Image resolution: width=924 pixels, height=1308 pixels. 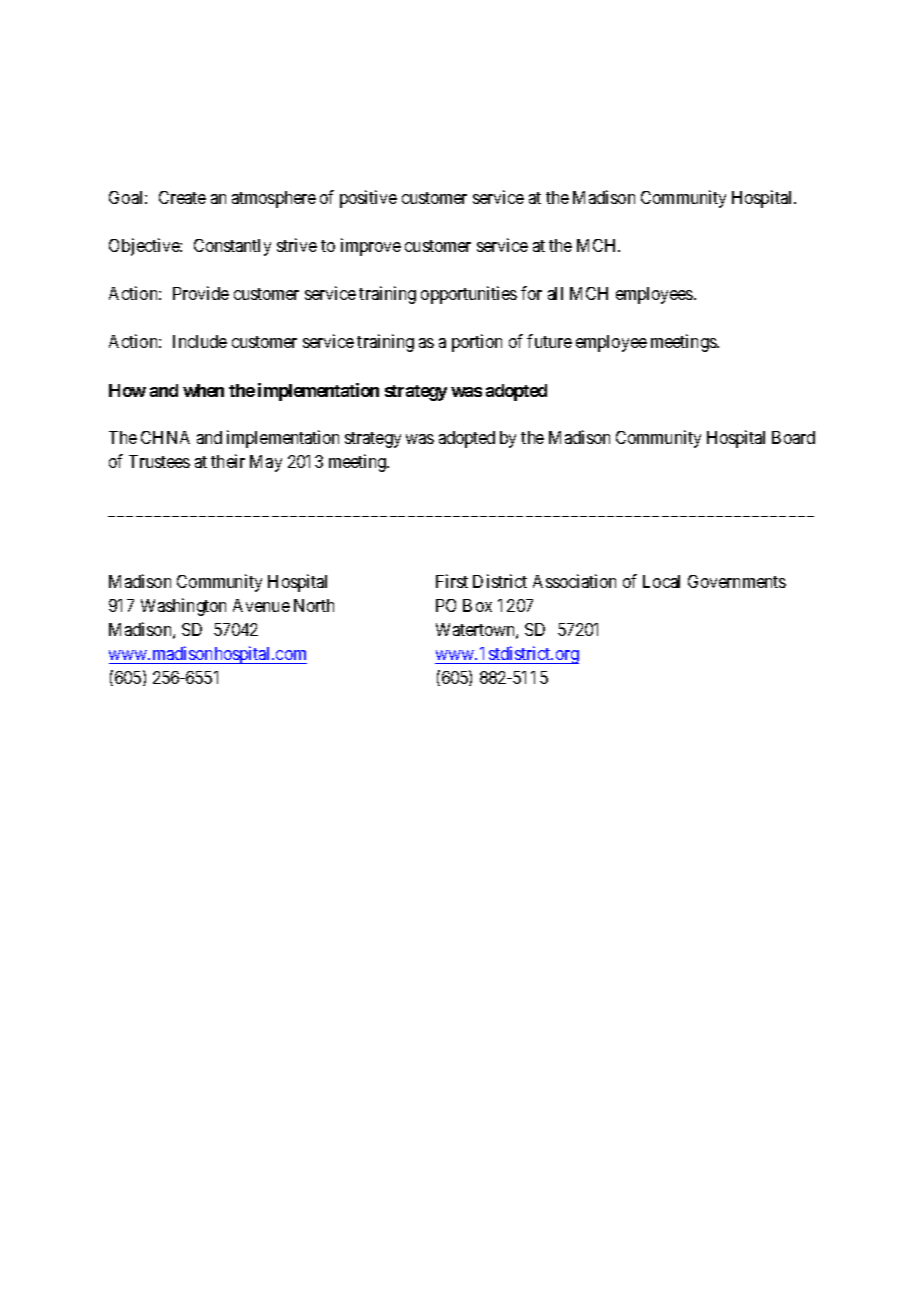 What do you see at coordinates (182, 197) in the image?
I see `Create` at bounding box center [182, 197].
